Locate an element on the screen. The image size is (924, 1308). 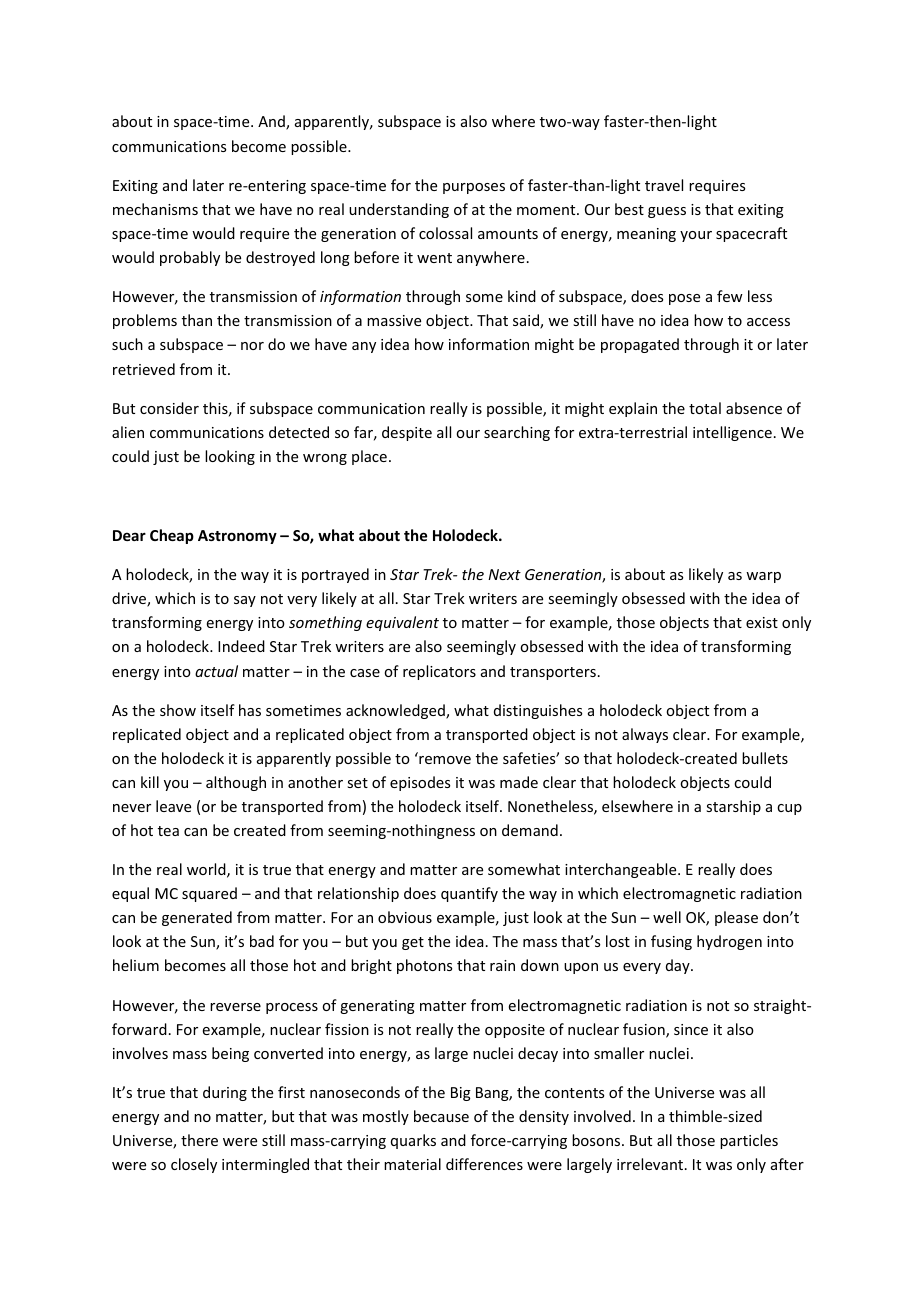
there is located at coordinates (199, 1140).
